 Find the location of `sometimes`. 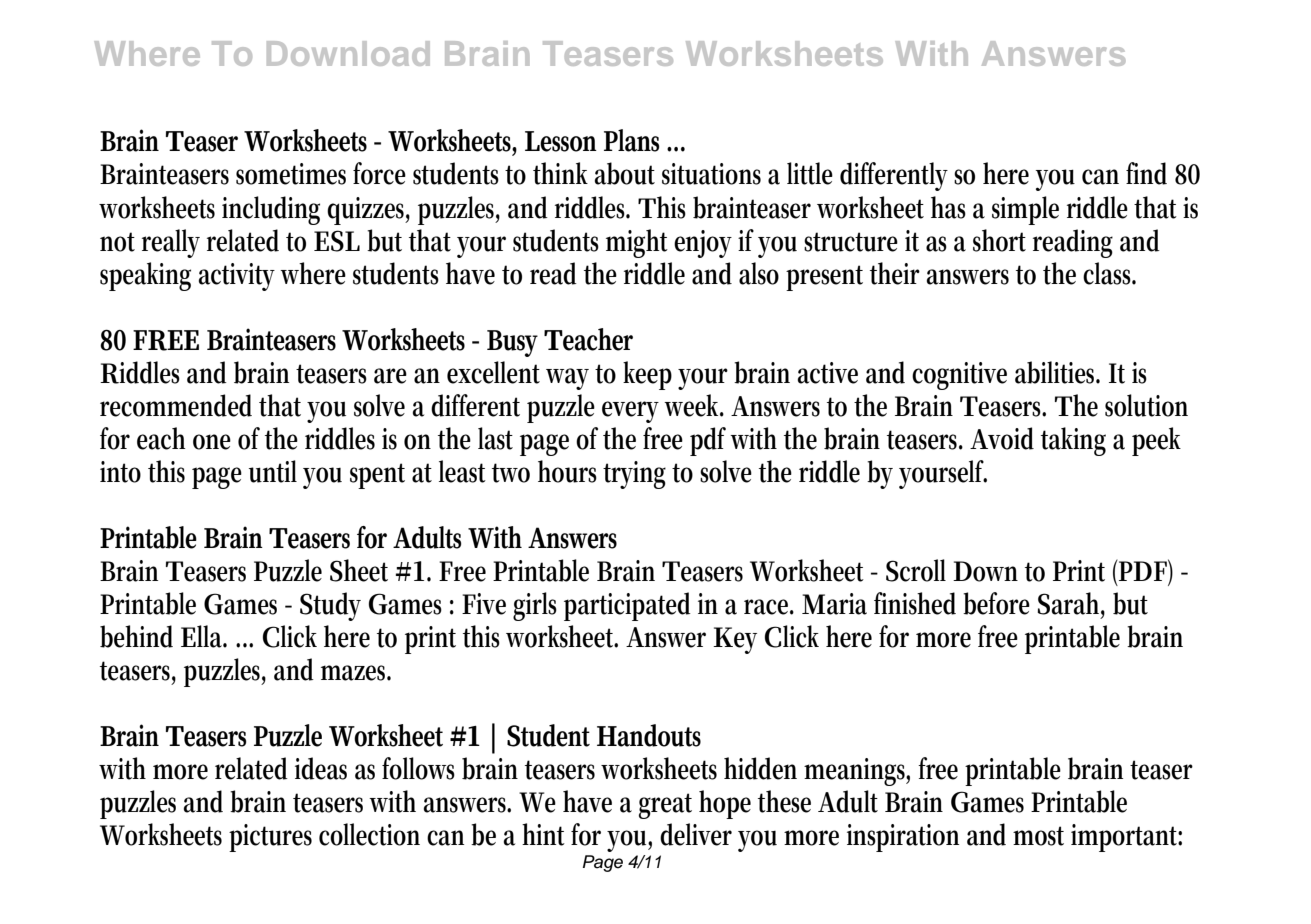

sometimes is located at coordinates (291, 174).
